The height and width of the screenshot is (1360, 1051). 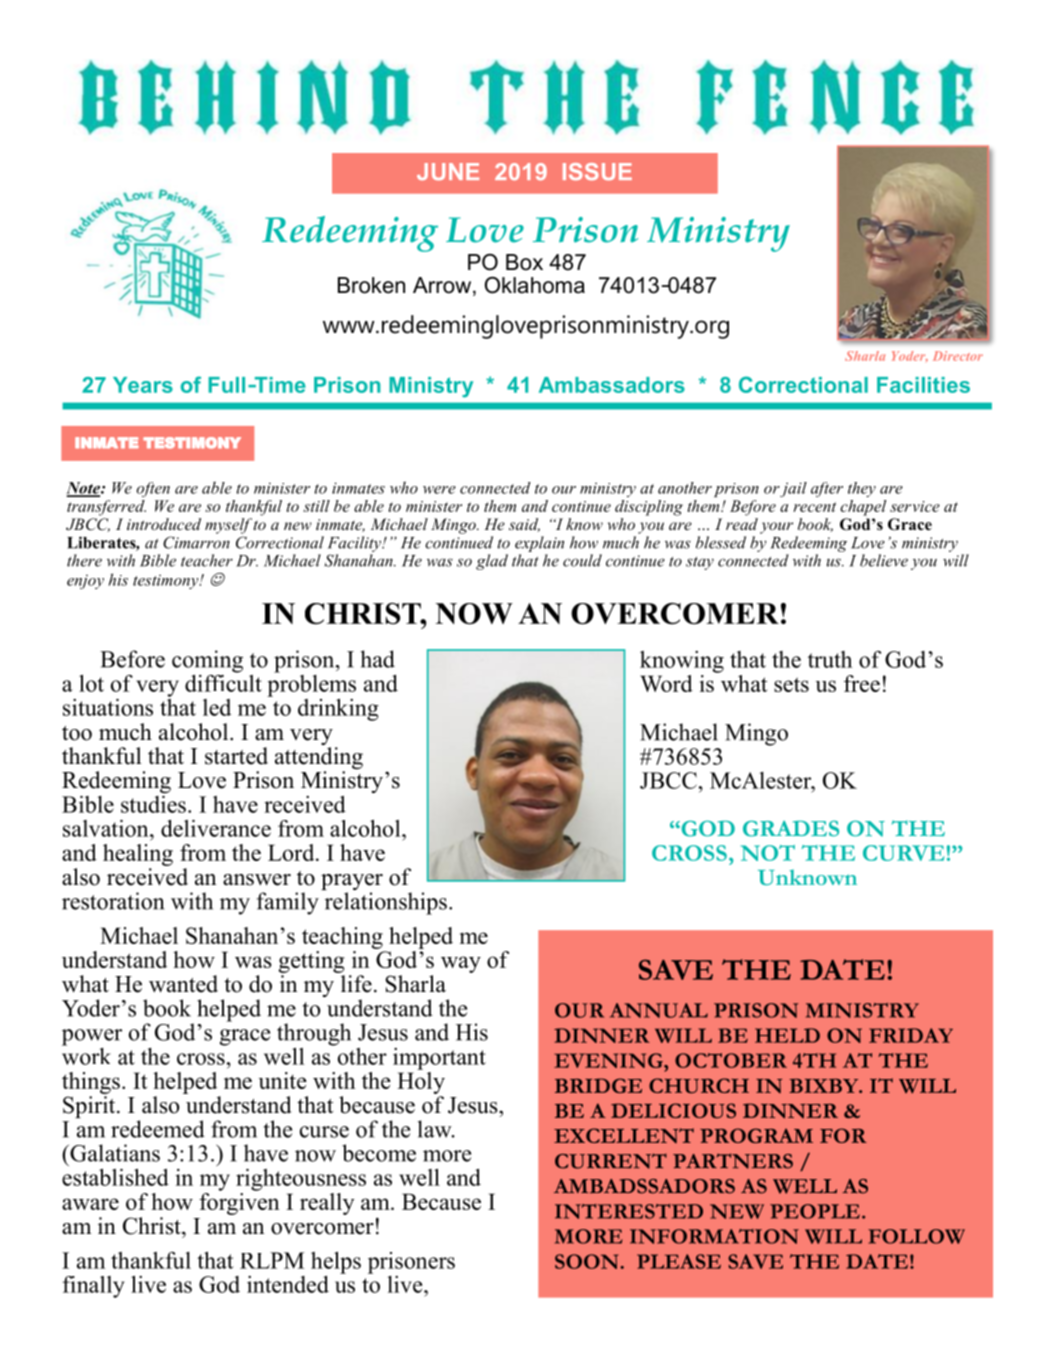 I want to click on FOLLOW, so click(x=916, y=1236).
